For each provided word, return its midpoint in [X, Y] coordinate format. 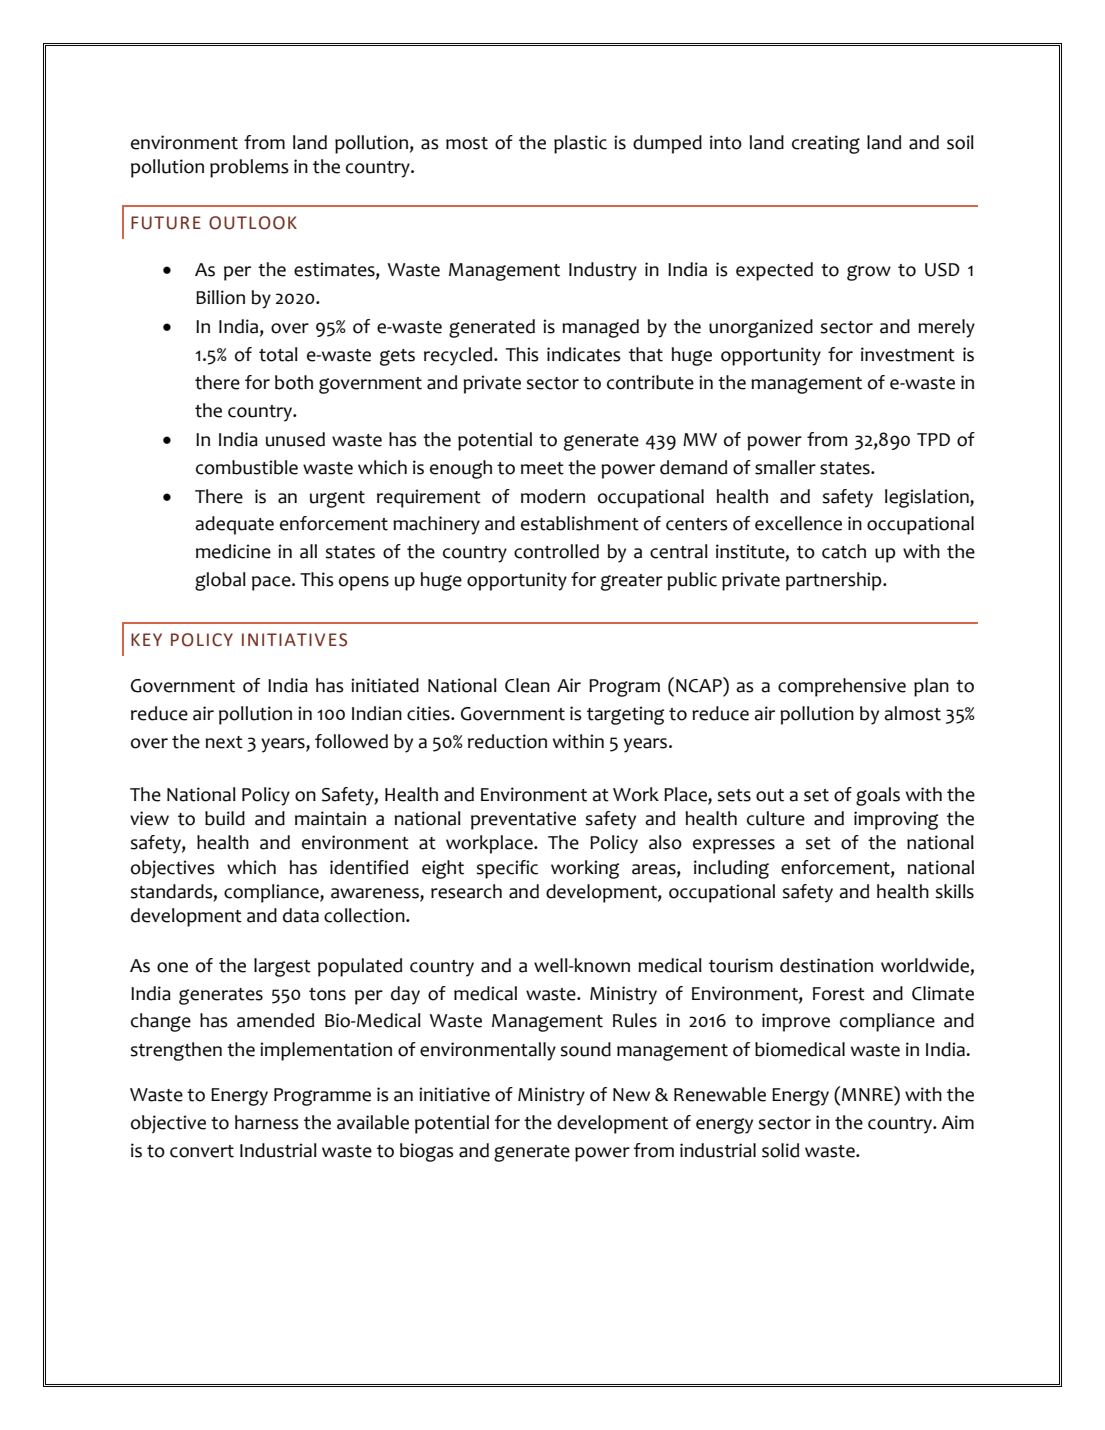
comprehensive [842, 687]
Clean [527, 685]
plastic [580, 144]
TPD [933, 439]
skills [955, 891]
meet [542, 468]
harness [267, 1122]
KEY [146, 639]
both [294, 382]
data [301, 915]
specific [507, 869]
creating [826, 144]
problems [249, 168]
